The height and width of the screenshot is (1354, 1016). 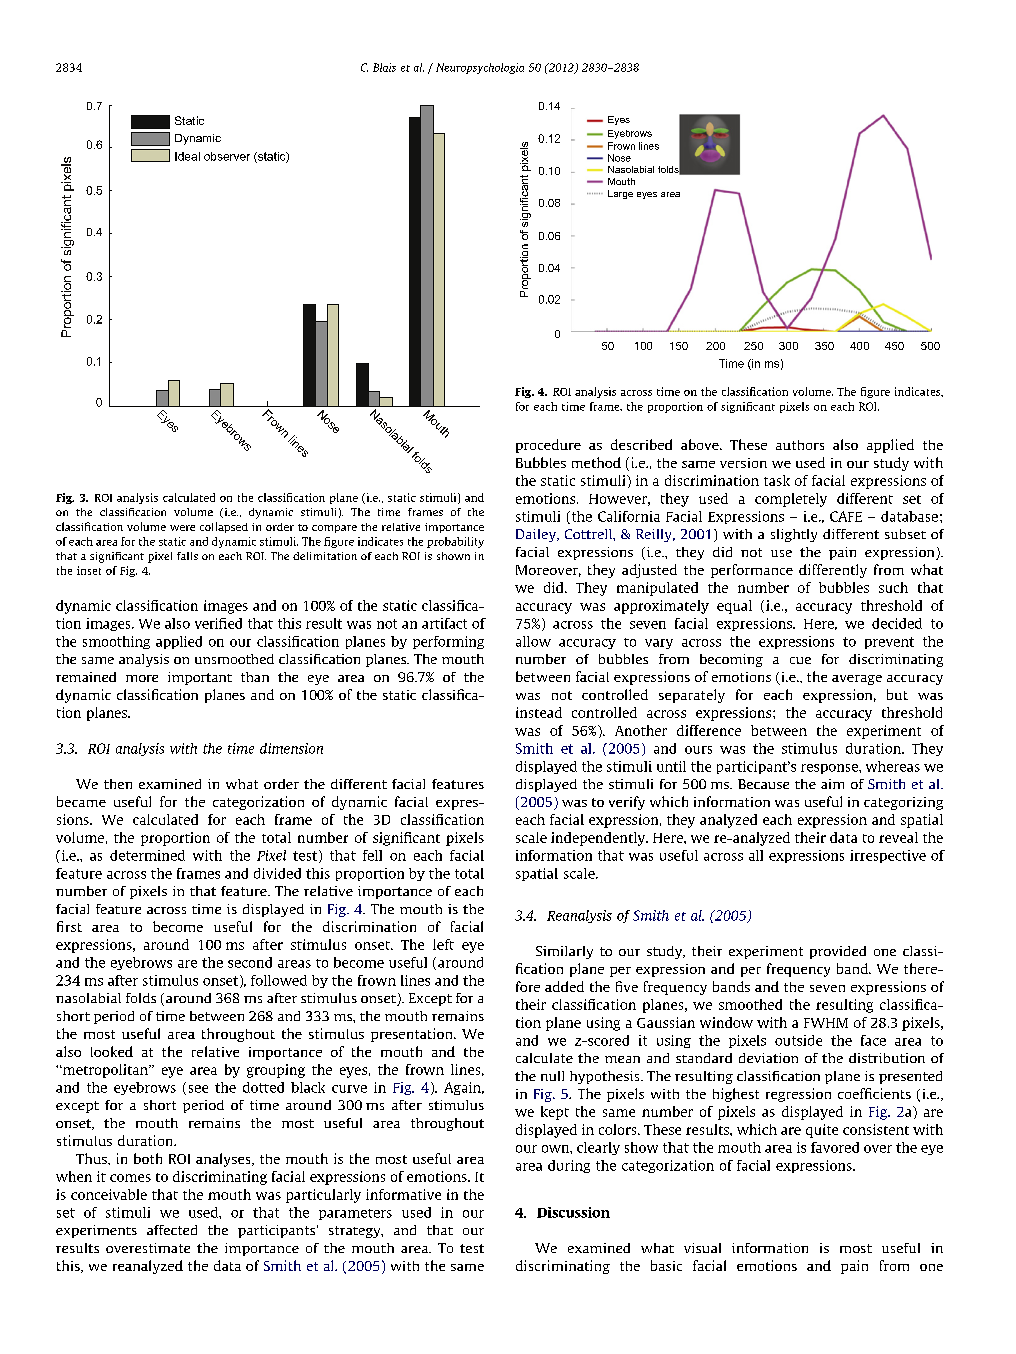 What do you see at coordinates (200, 678) in the screenshot?
I see `important` at bounding box center [200, 678].
